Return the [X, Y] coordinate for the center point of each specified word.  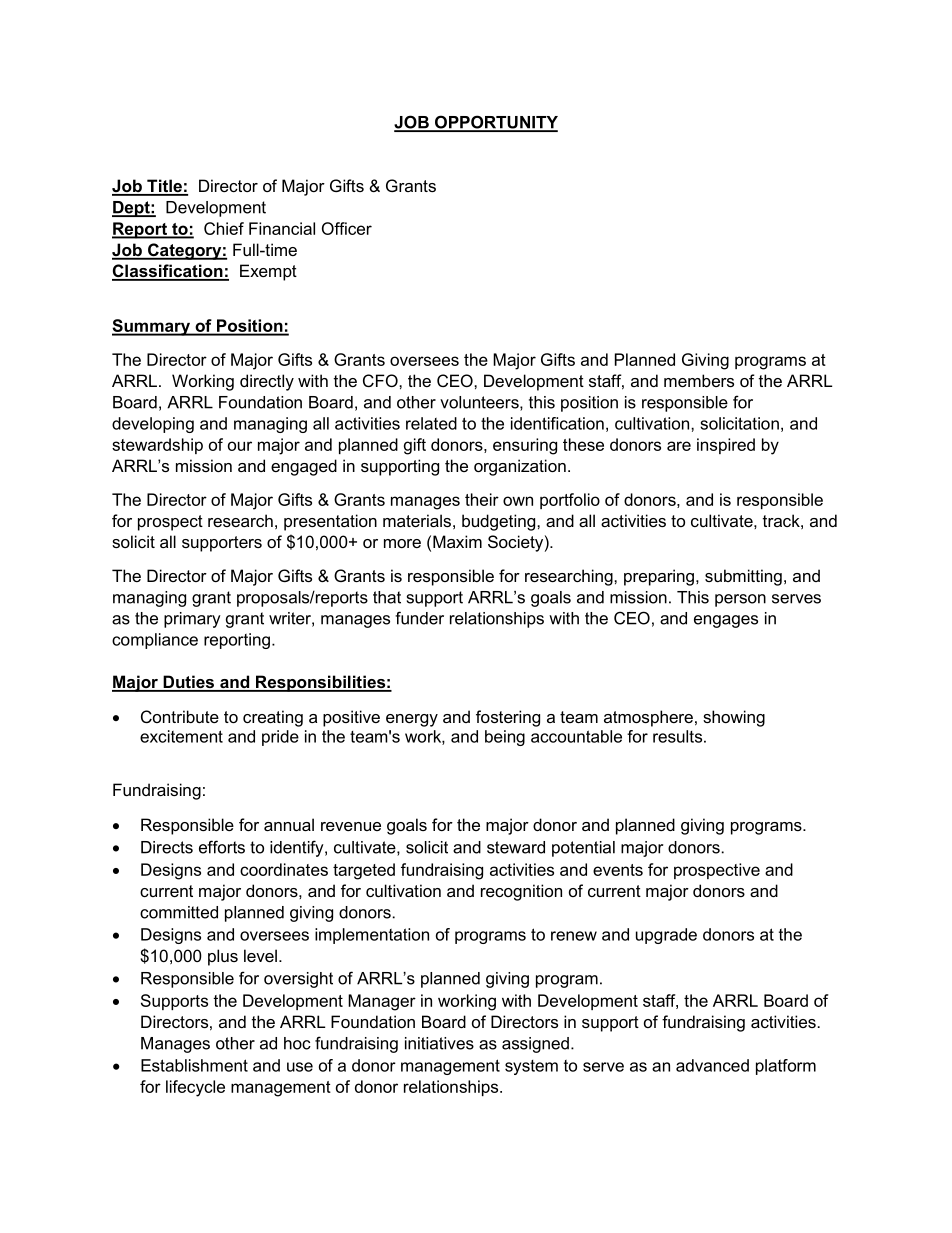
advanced [712, 1065]
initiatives [439, 1043]
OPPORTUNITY [495, 123]
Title [164, 187]
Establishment [194, 1065]
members [699, 380]
